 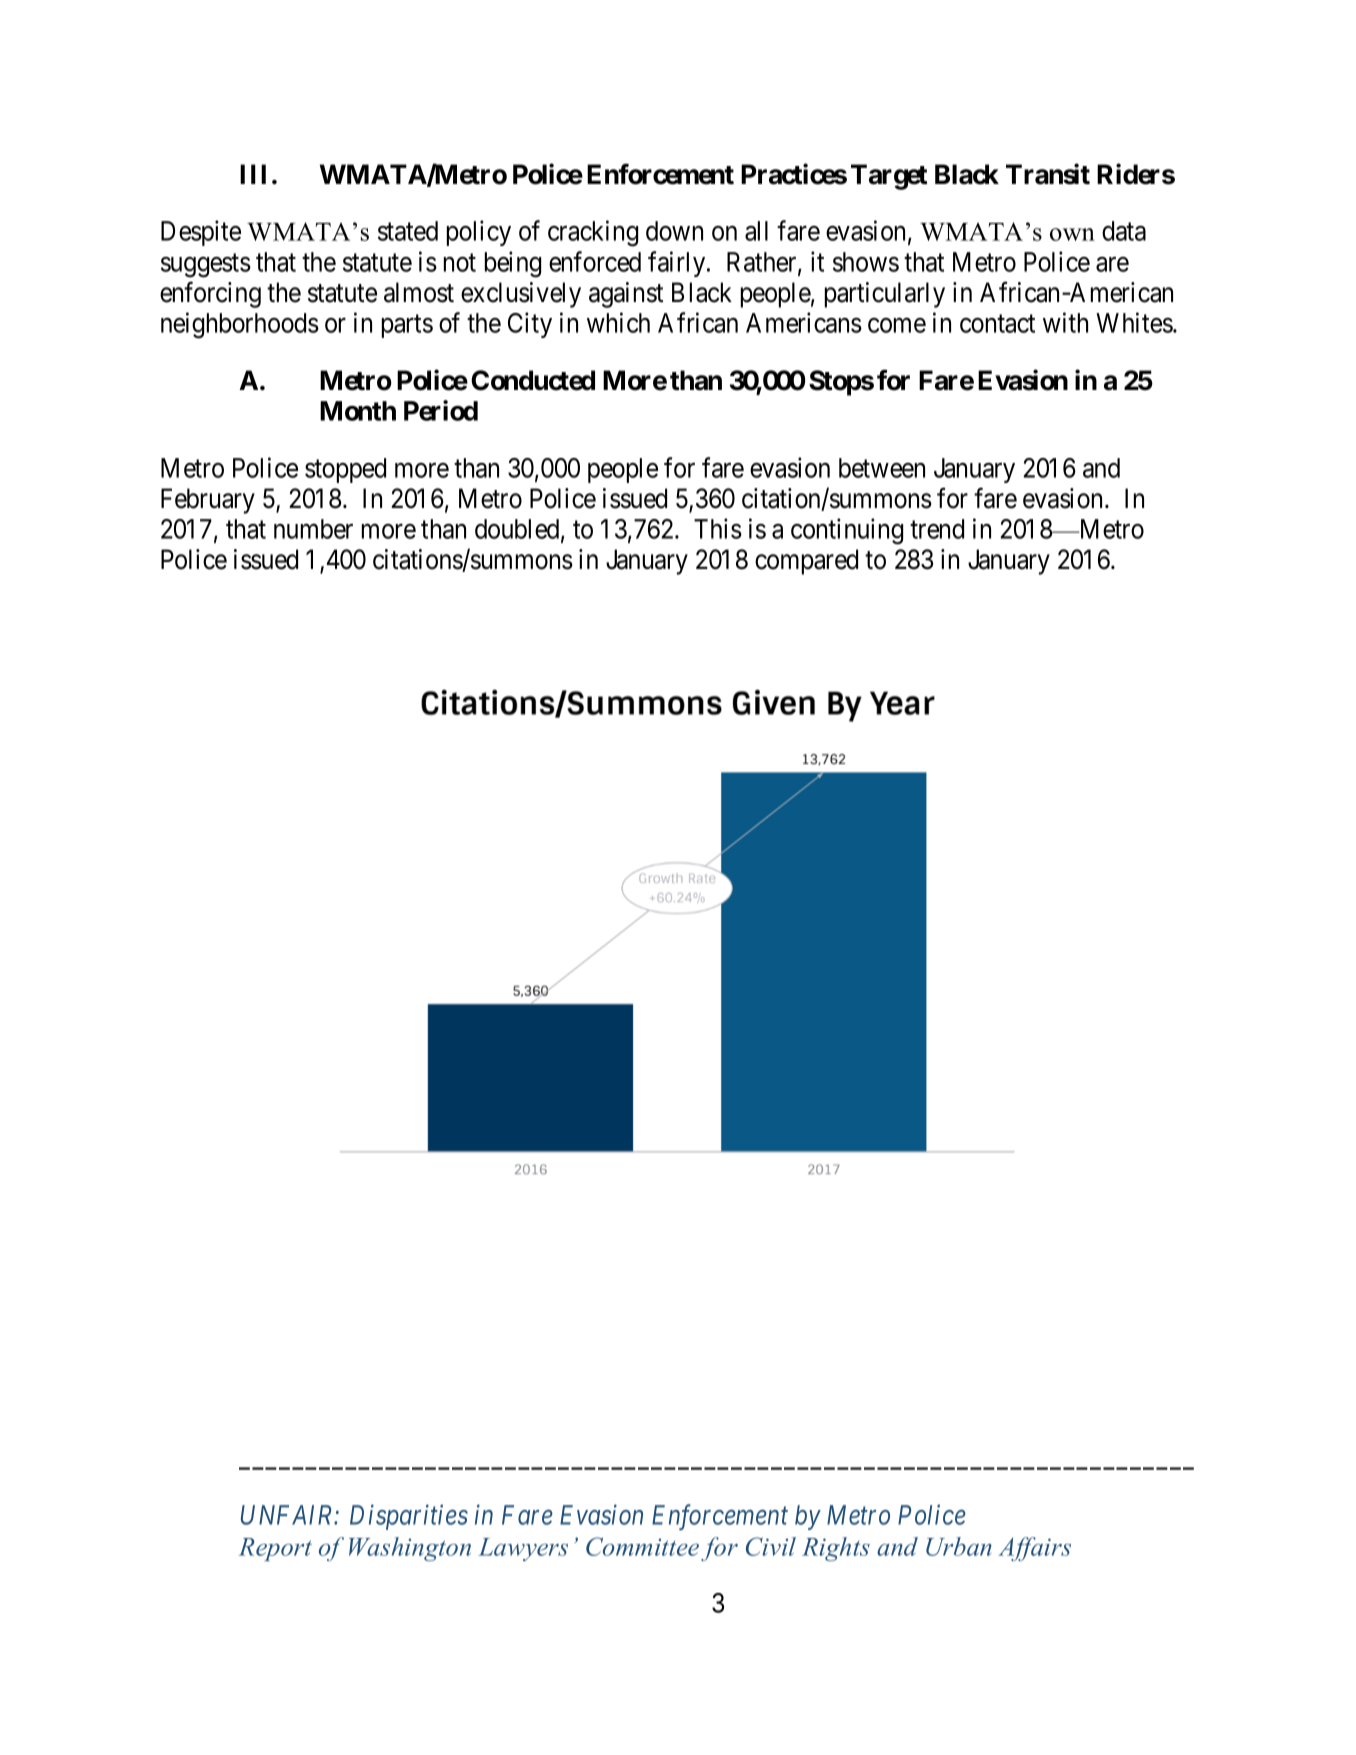 I want to click on Committee, so click(x=642, y=1546).
